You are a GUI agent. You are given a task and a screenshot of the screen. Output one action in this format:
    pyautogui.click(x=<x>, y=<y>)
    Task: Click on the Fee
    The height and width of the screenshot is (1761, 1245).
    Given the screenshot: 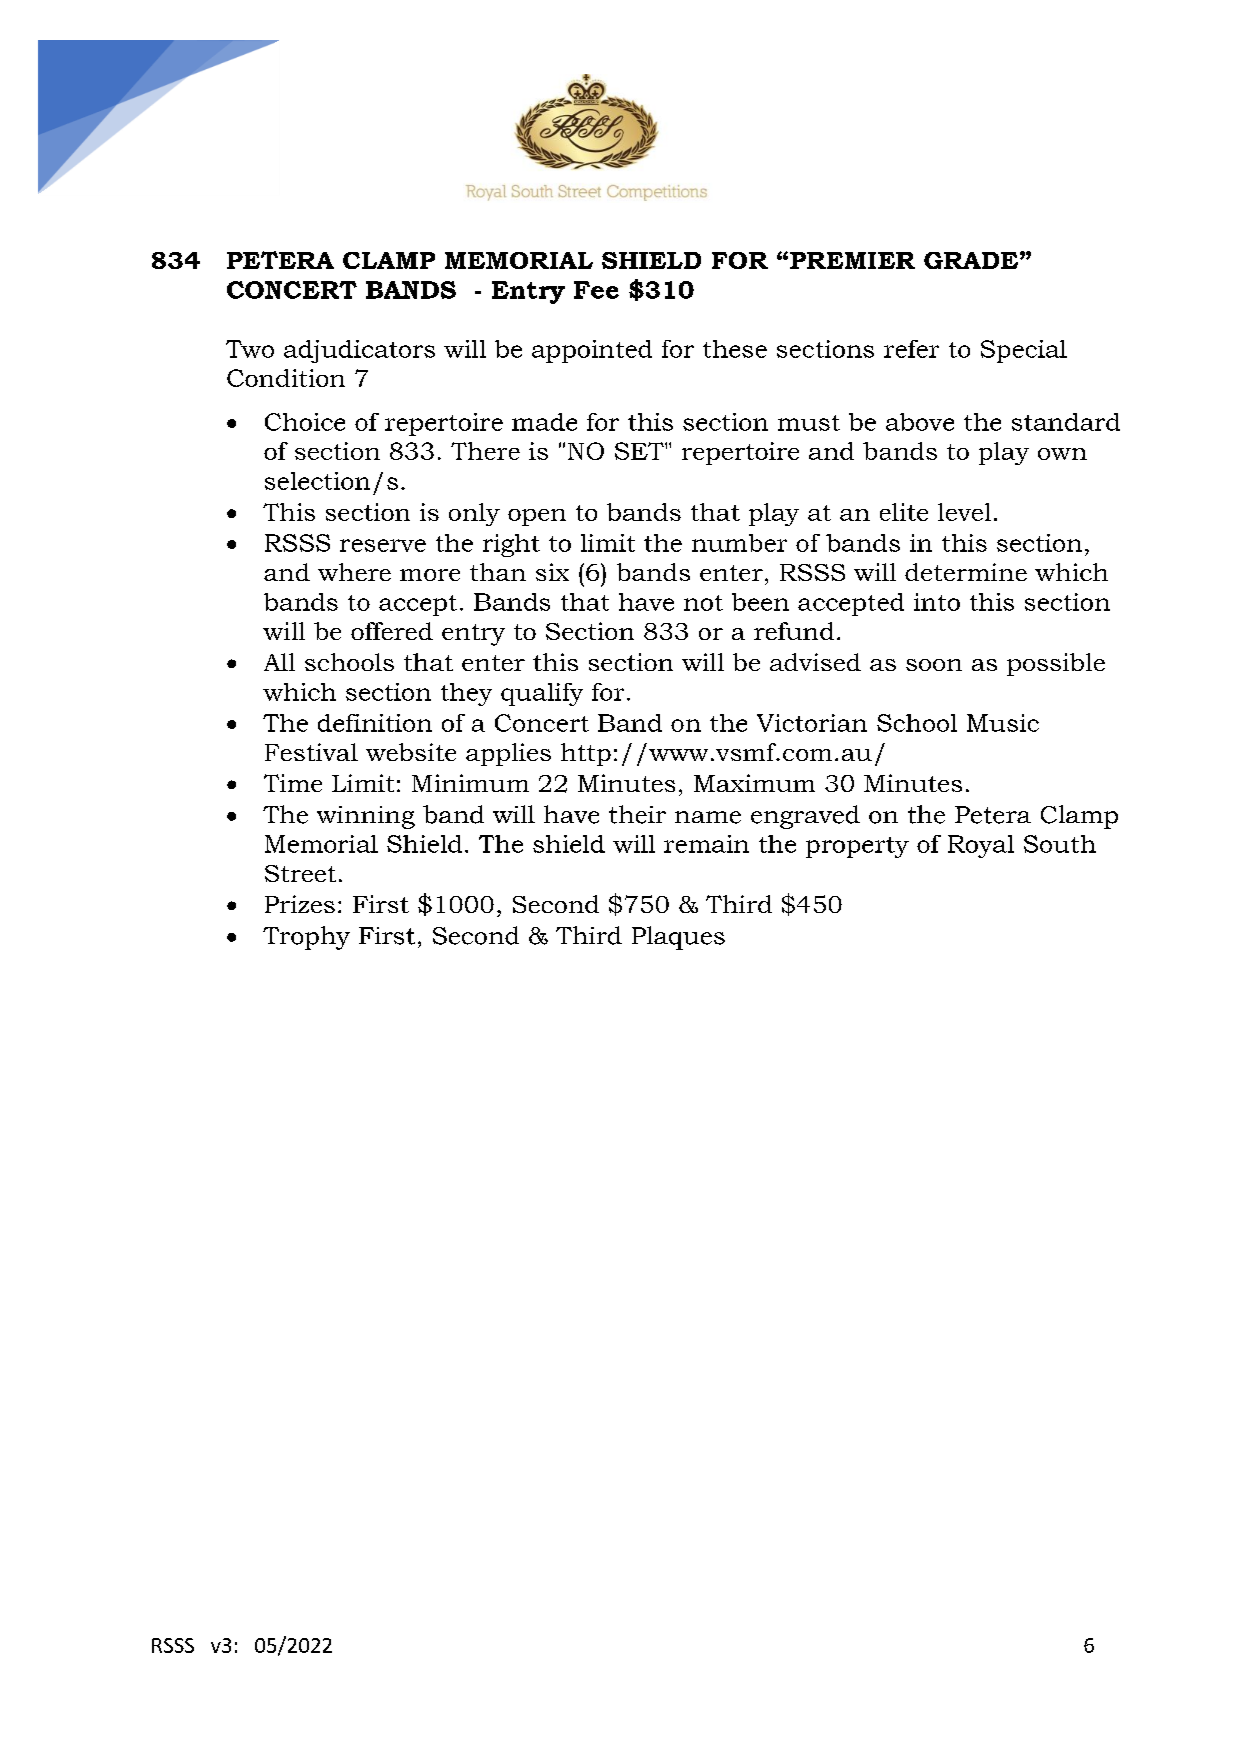 What is the action you would take?
    pyautogui.click(x=596, y=290)
